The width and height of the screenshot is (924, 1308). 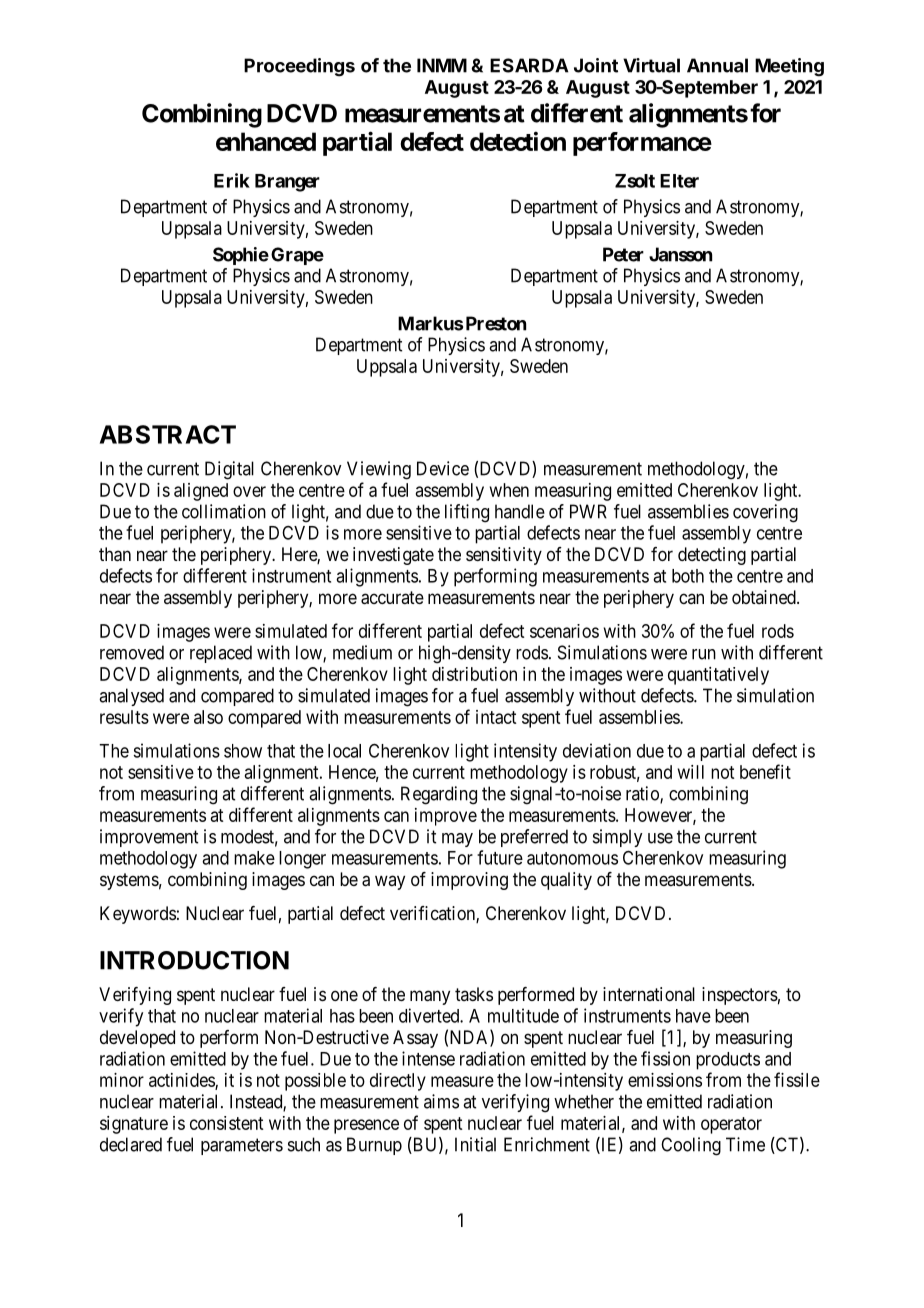 What do you see at coordinates (266, 141) in the screenshot?
I see `enhanced` at bounding box center [266, 141].
